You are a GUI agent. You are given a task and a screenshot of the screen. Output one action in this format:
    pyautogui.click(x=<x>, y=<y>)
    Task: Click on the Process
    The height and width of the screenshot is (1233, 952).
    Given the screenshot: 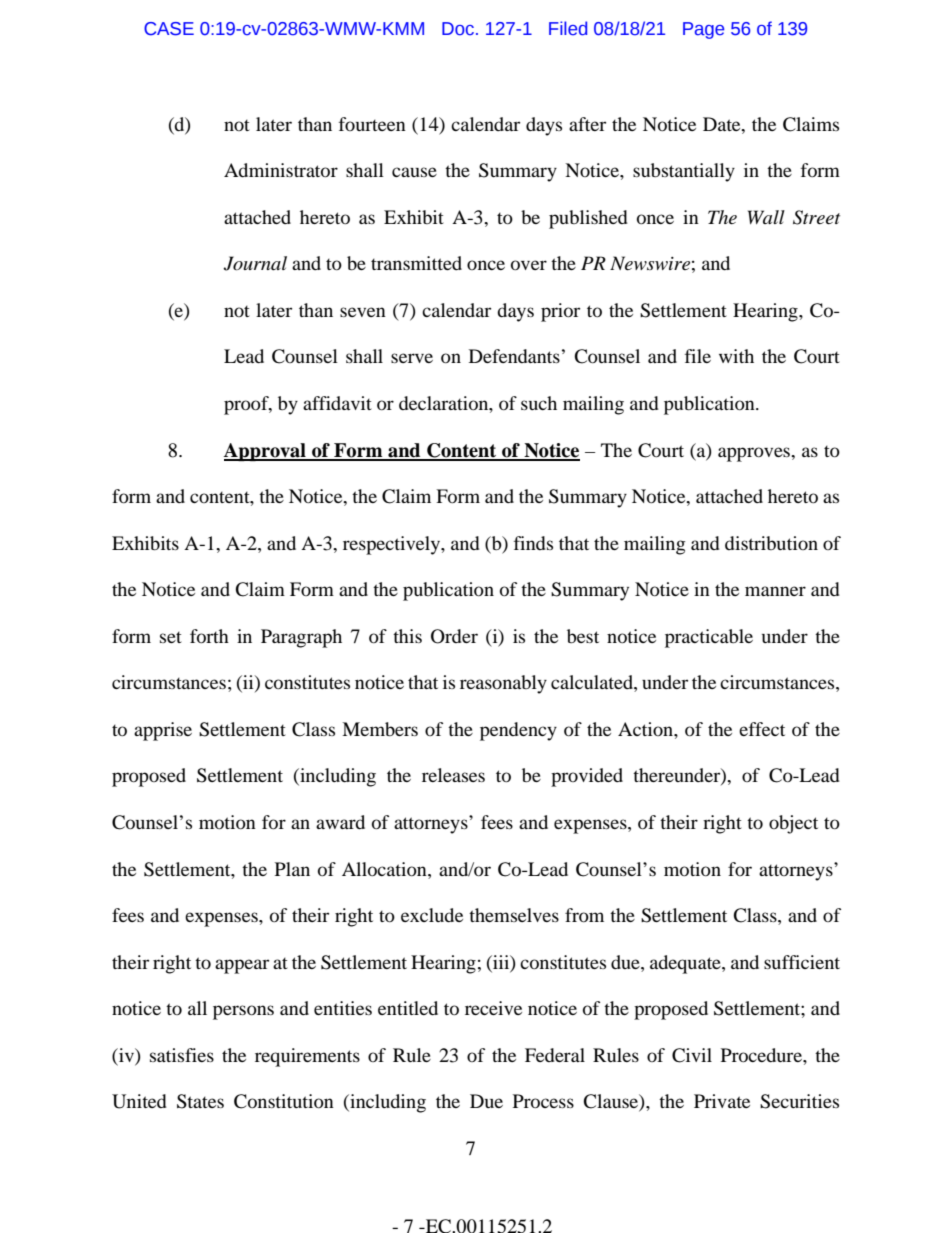 What is the action you would take?
    pyautogui.click(x=543, y=1101)
